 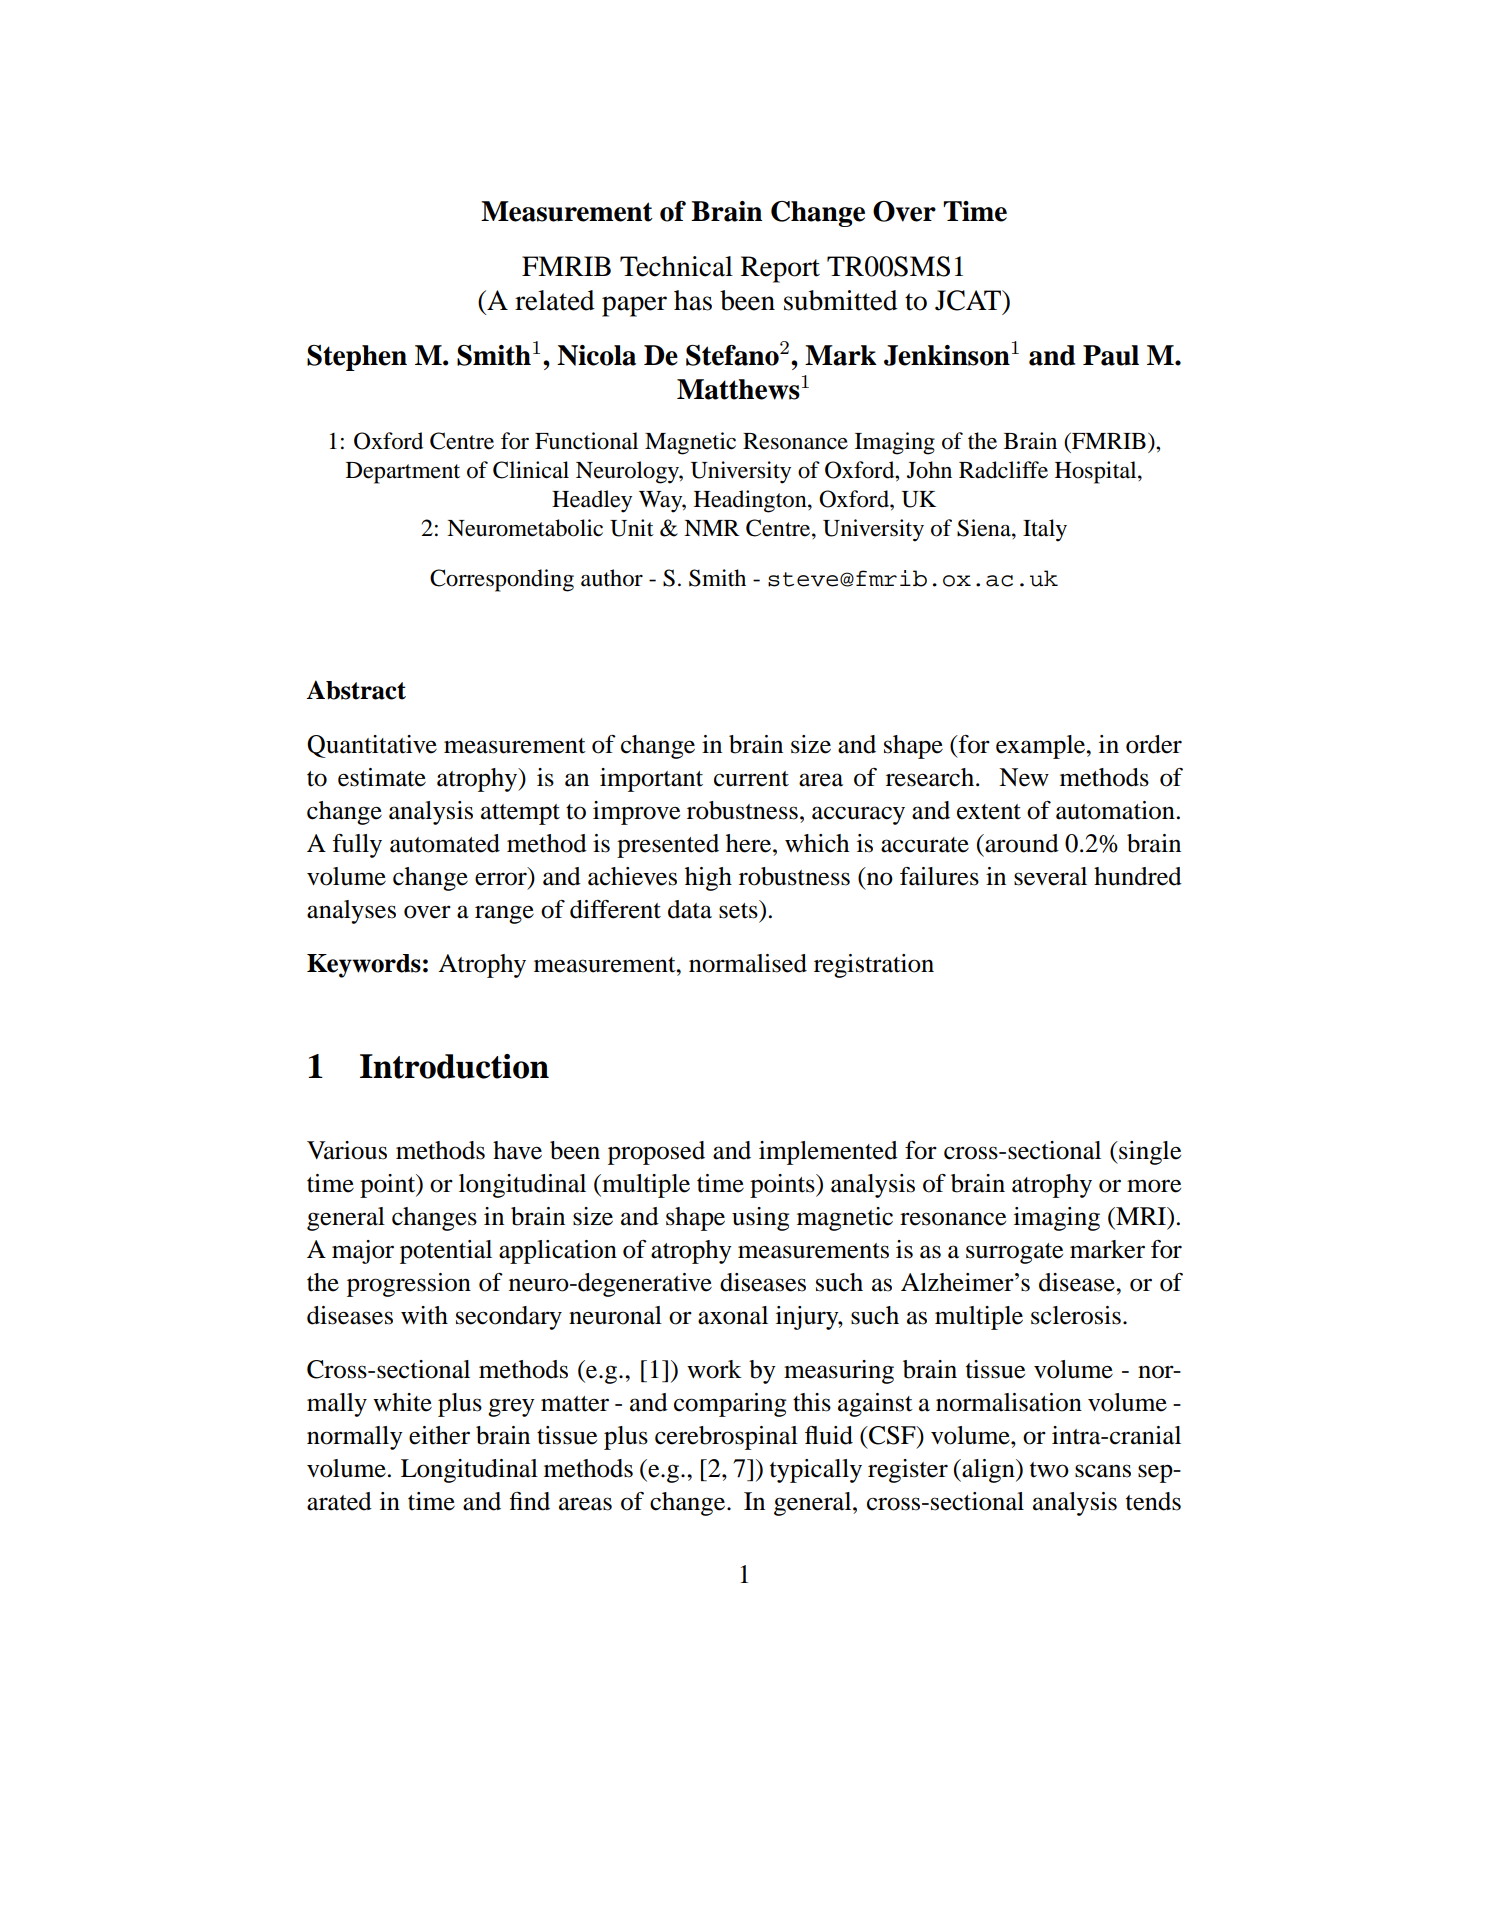 I want to click on cerebrospinal, so click(x=726, y=1438).
